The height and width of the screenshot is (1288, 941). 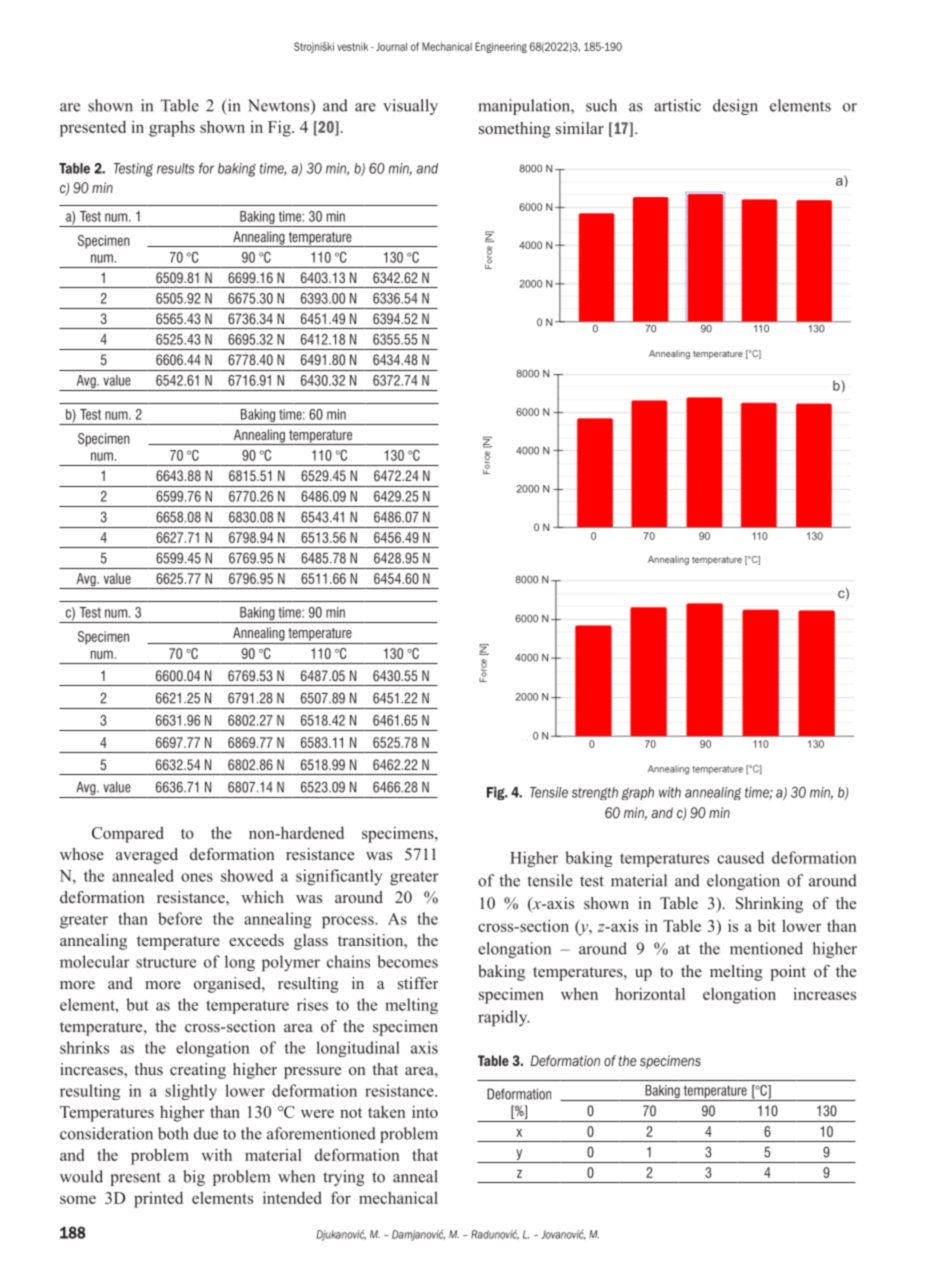 What do you see at coordinates (425, 1111) in the screenshot?
I see `into` at bounding box center [425, 1111].
